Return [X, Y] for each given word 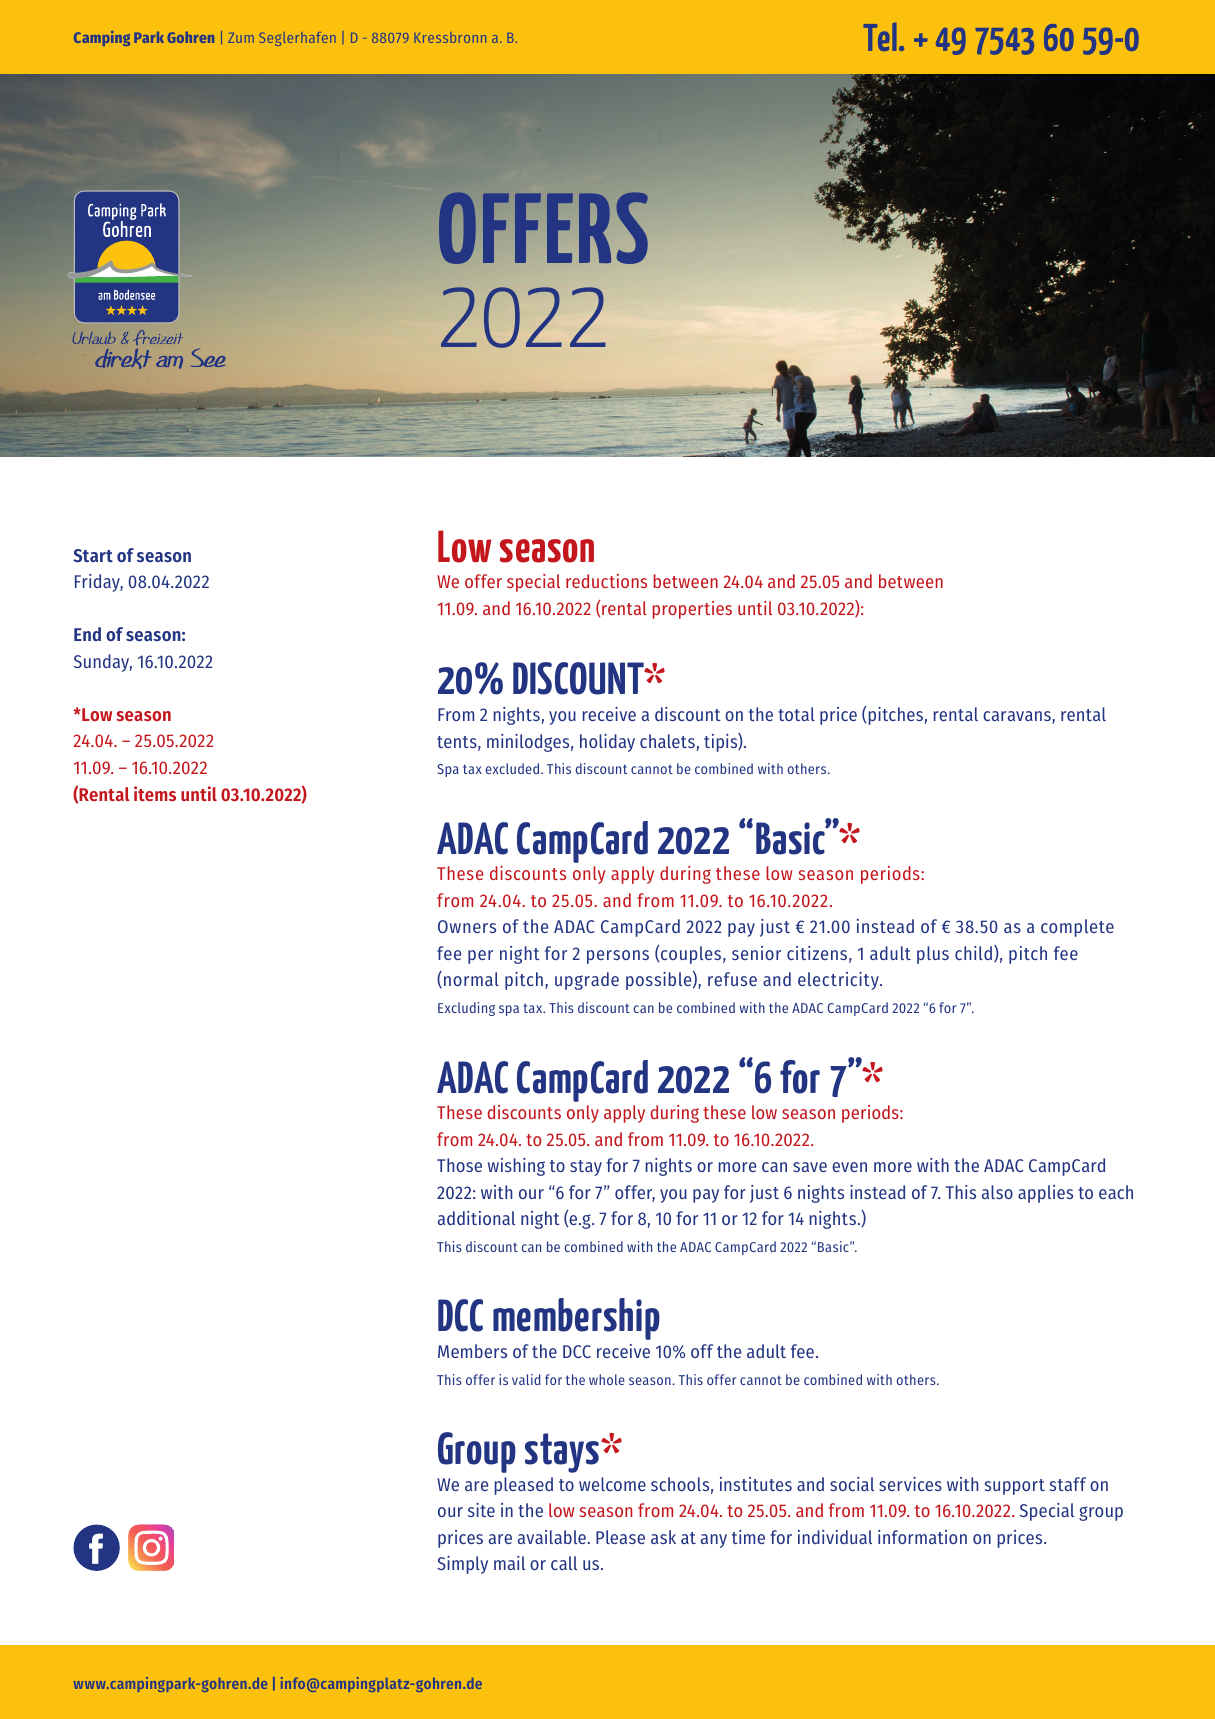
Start [93, 555]
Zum [241, 38]
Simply [462, 1565]
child [973, 953]
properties [692, 610]
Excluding [466, 1009]
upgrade [587, 981]
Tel [879, 37]
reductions [606, 581]
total [796, 714]
